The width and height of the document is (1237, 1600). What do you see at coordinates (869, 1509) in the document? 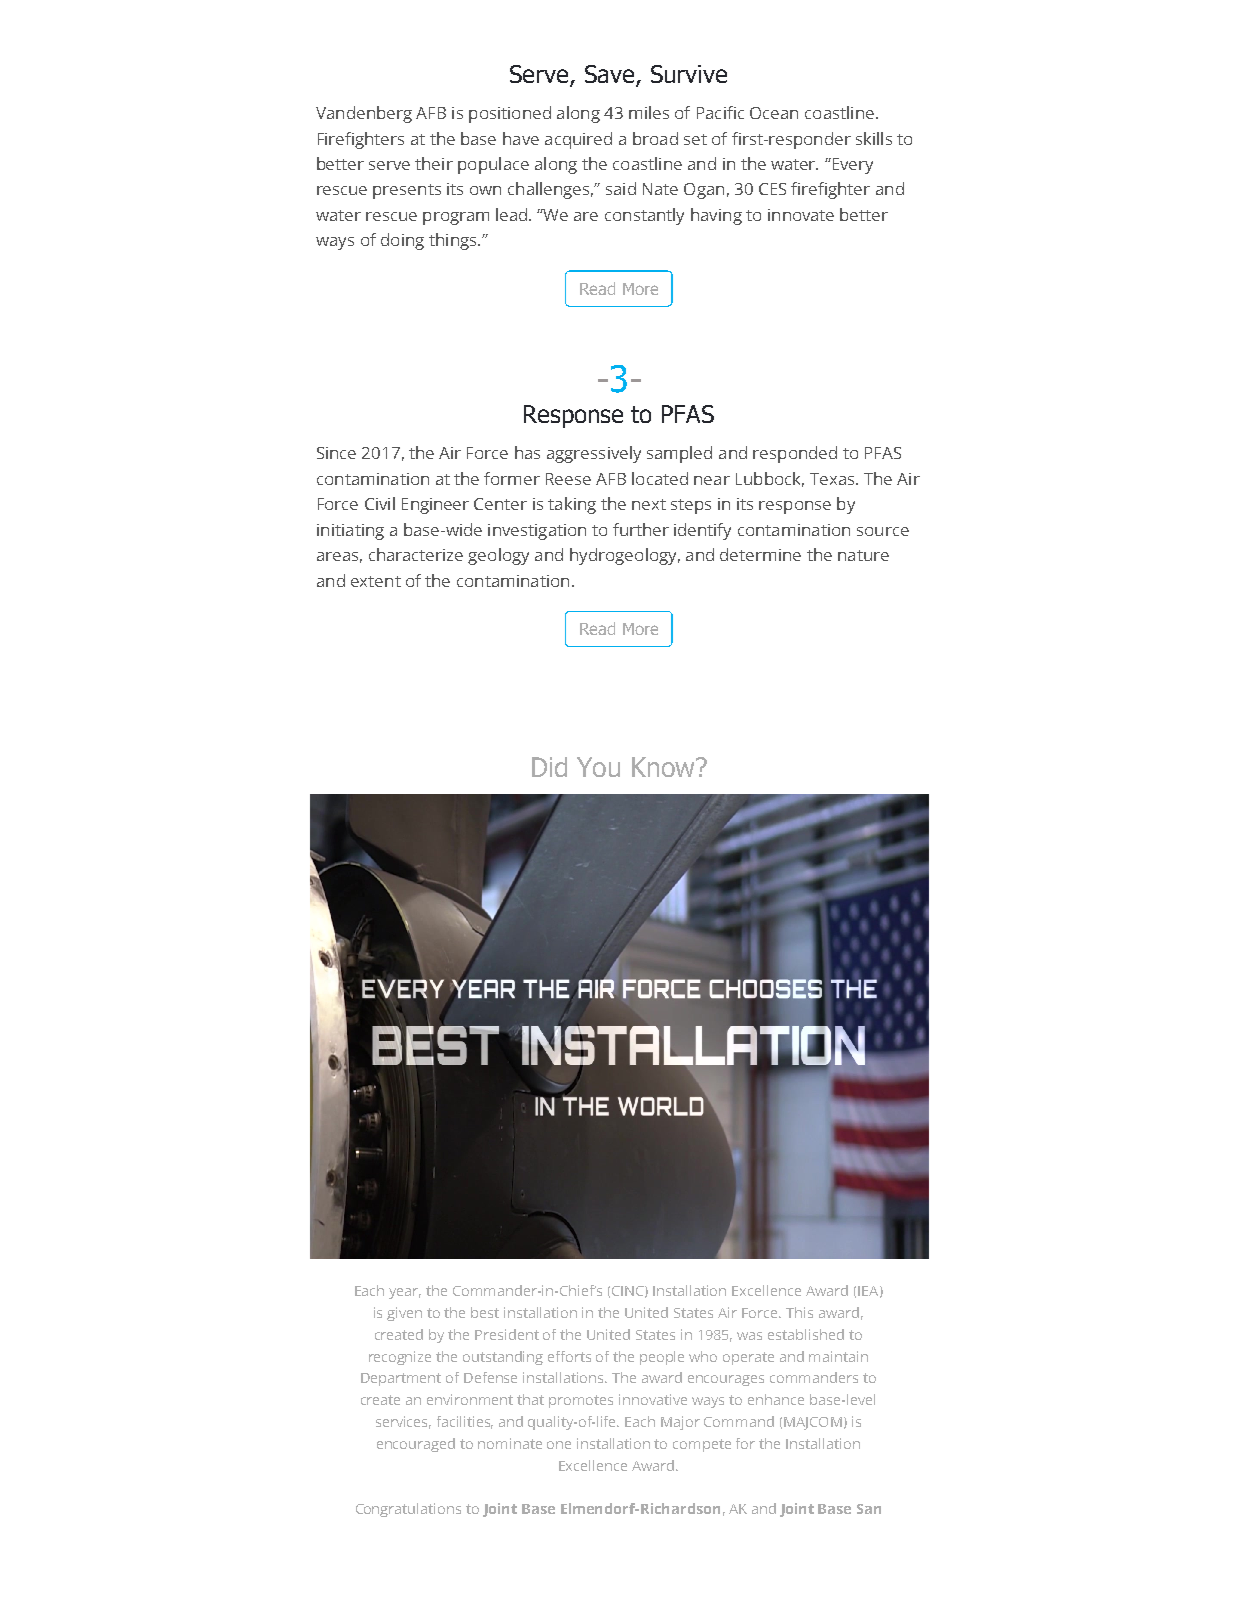
I see `San` at bounding box center [869, 1509].
